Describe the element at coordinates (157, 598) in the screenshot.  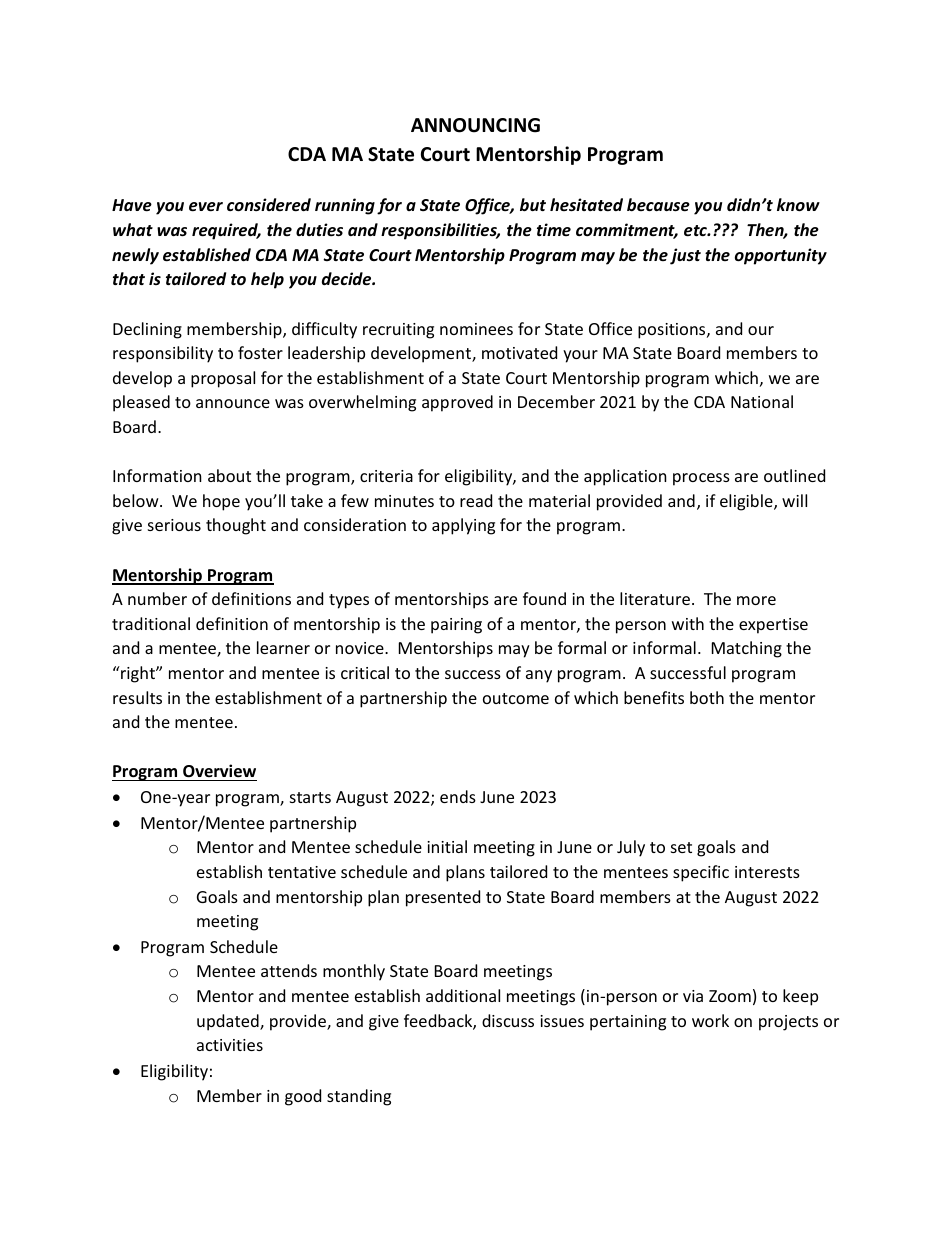
I see `number` at that location.
